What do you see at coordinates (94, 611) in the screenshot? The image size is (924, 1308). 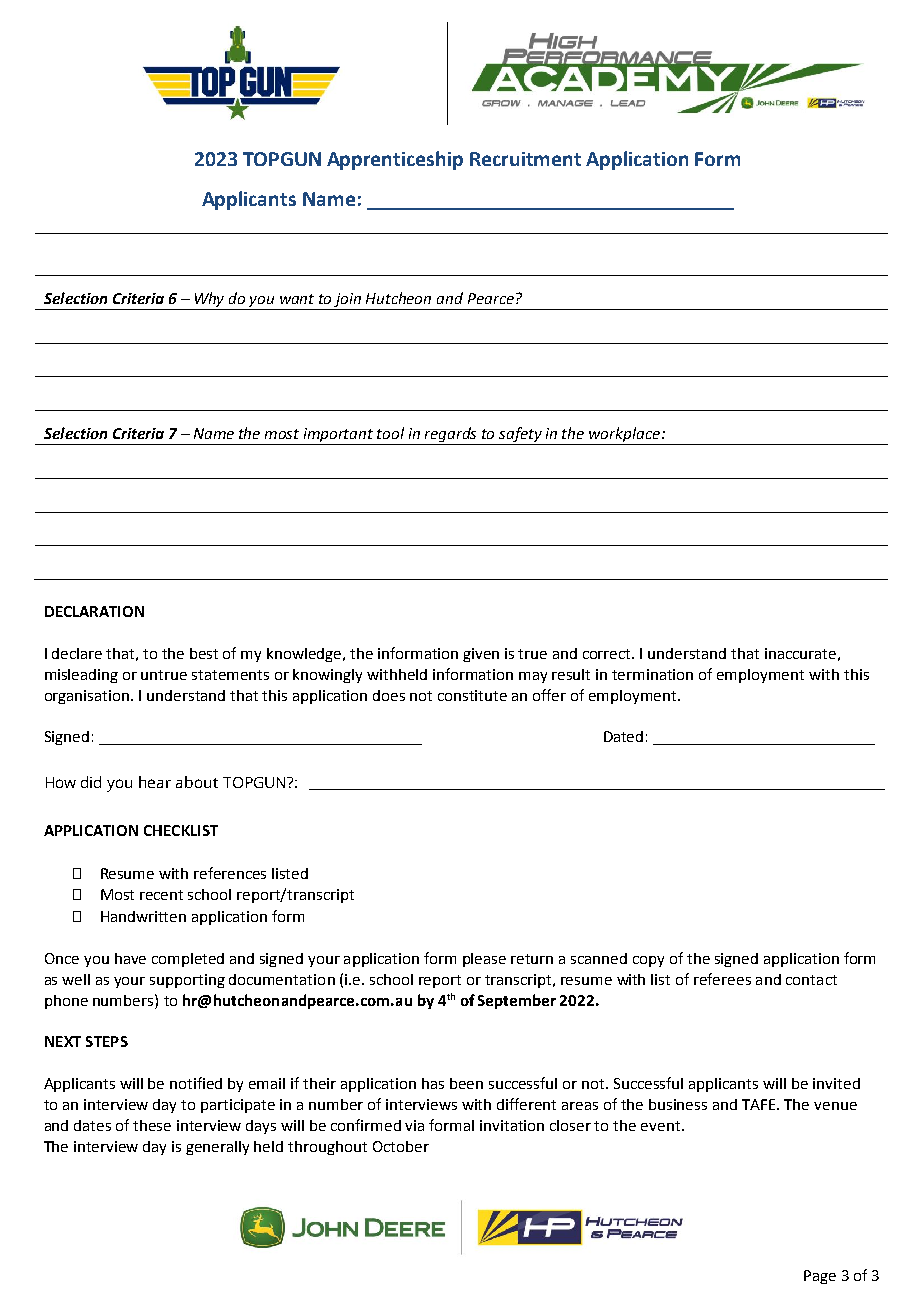 I see `DECLARATION` at bounding box center [94, 611].
